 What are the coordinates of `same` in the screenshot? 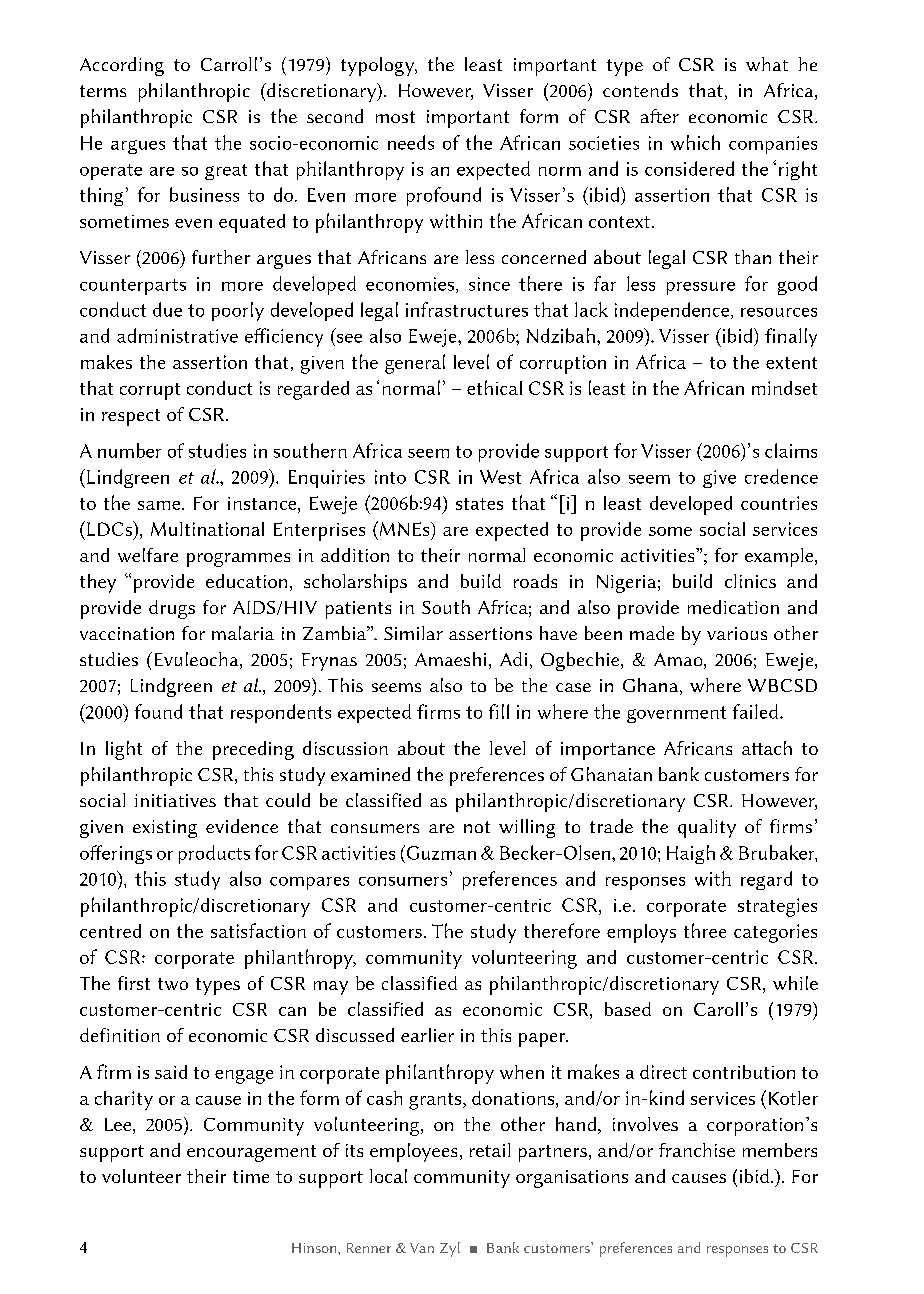 It's located at (160, 505).
